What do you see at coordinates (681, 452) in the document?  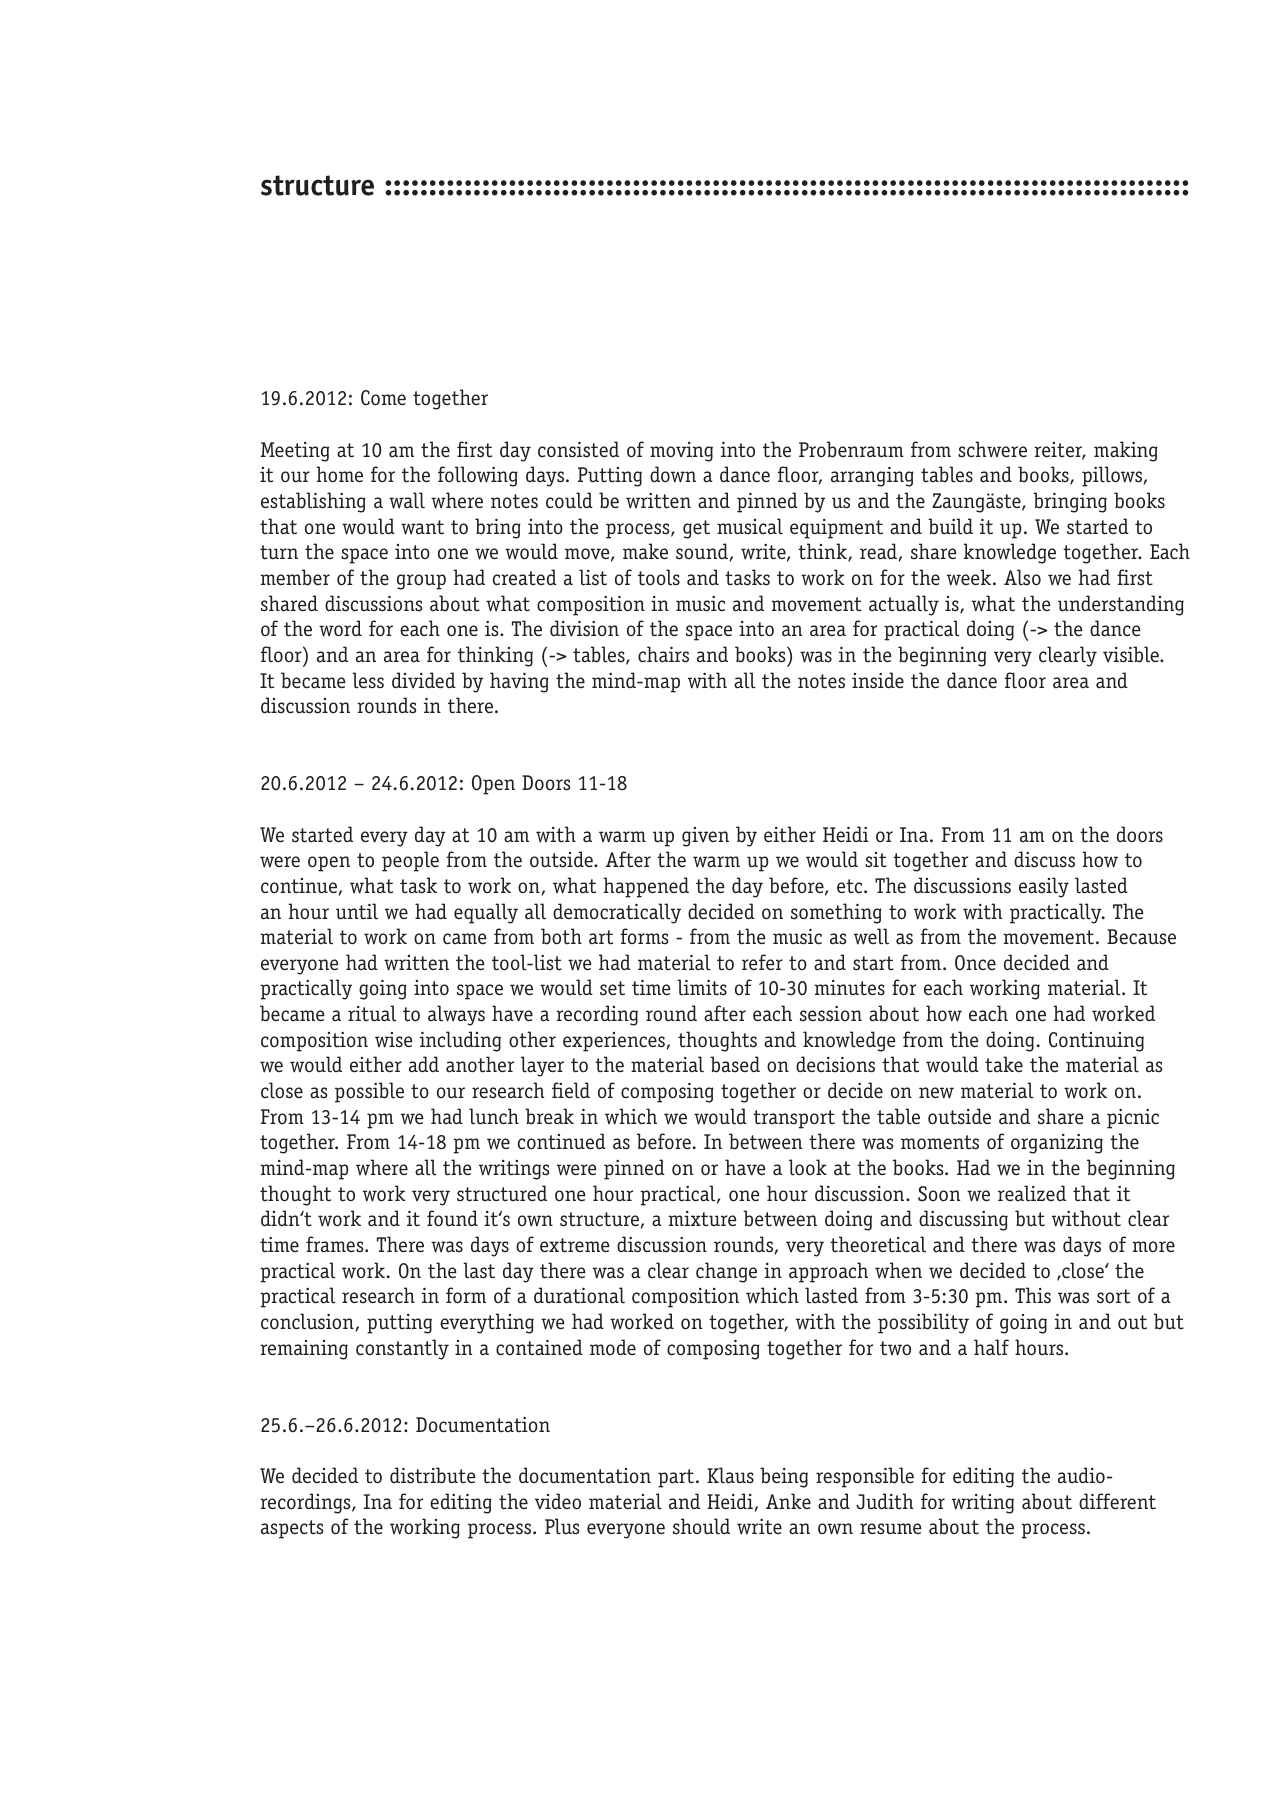 I see `moving` at bounding box center [681, 452].
